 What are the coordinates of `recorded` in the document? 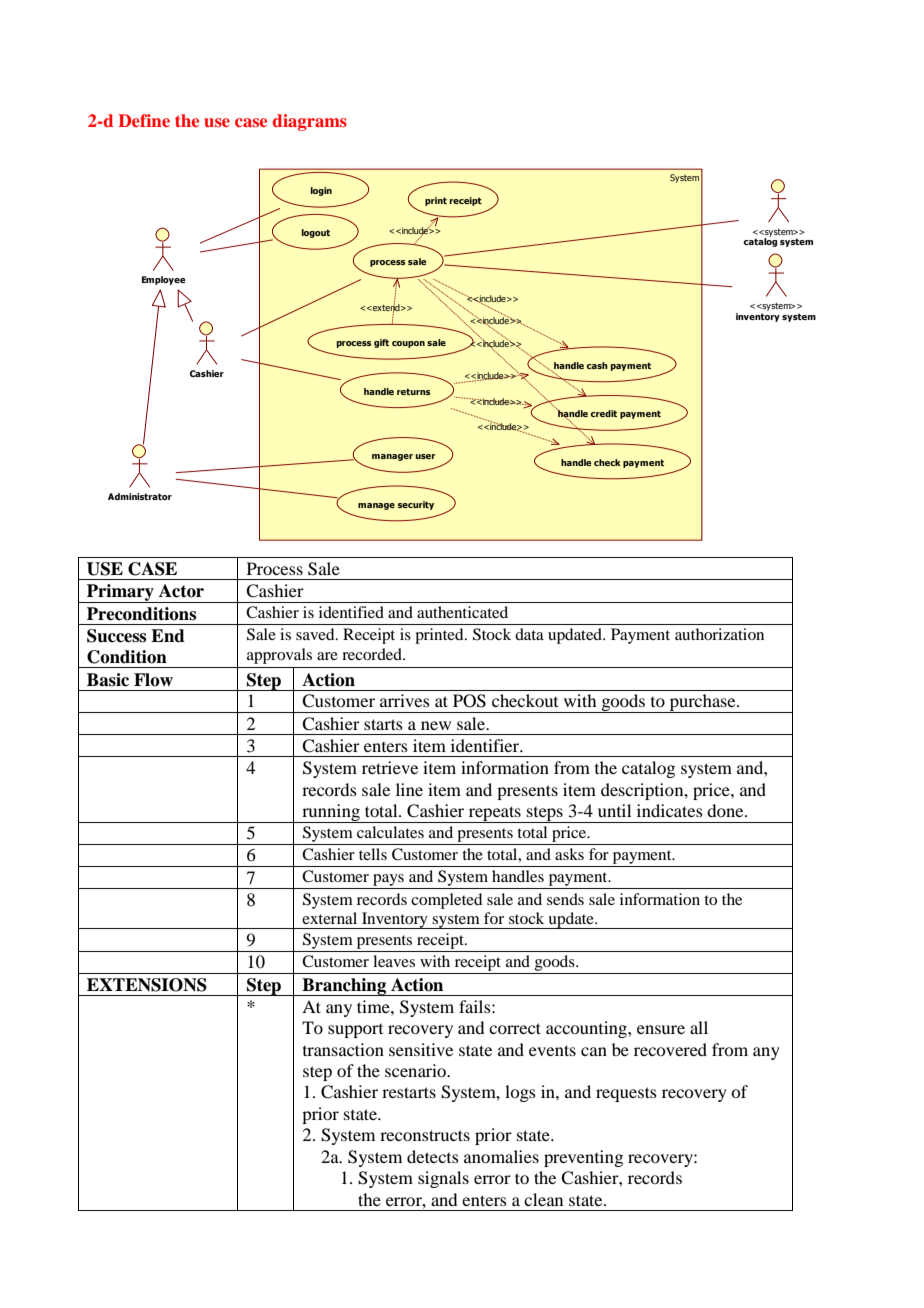 It's located at (373, 654).
